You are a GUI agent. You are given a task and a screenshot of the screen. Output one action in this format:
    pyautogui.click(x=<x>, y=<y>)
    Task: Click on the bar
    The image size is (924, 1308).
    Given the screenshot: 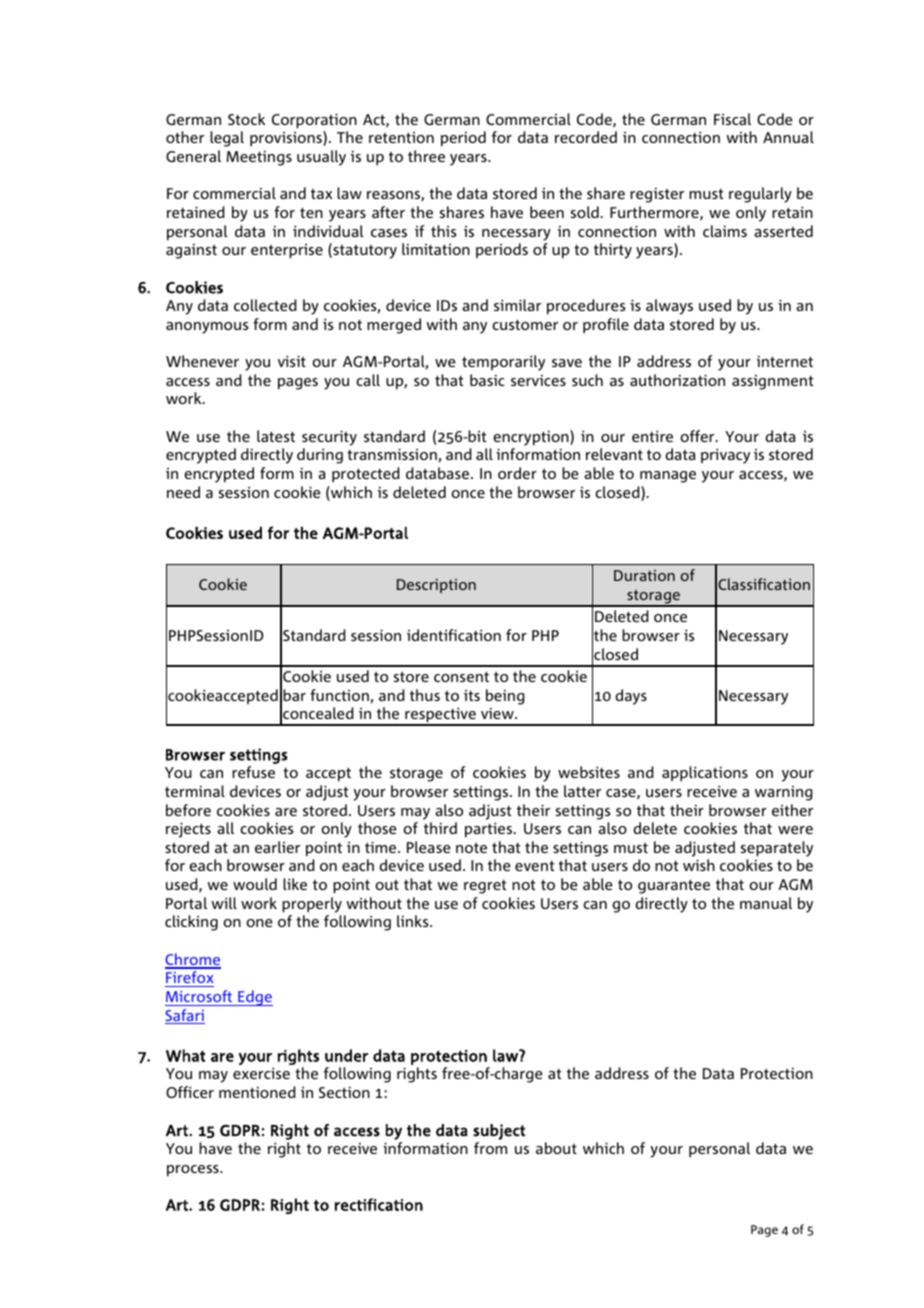 What is the action you would take?
    pyautogui.click(x=294, y=695)
